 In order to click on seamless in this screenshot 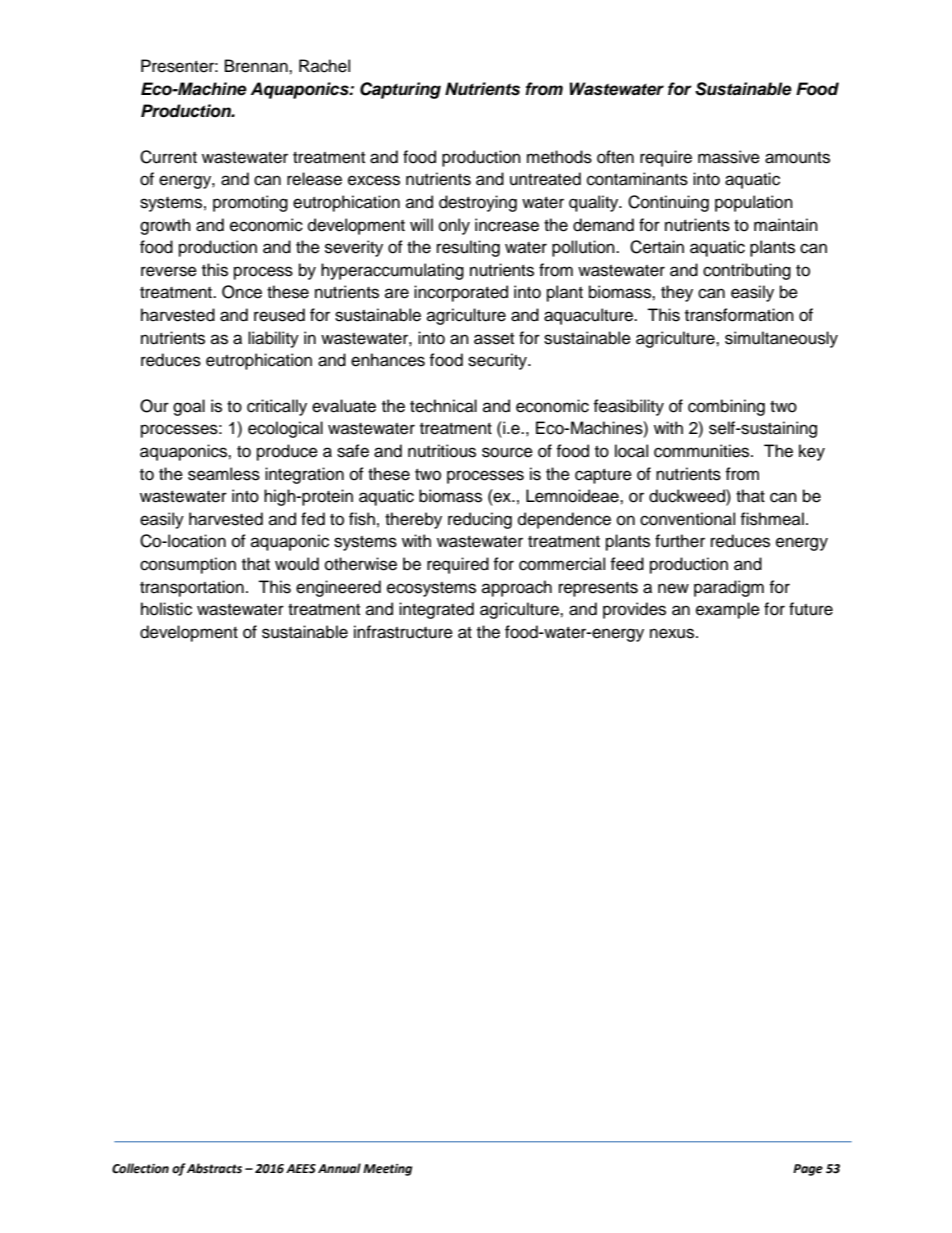, I will do `click(224, 474)`.
